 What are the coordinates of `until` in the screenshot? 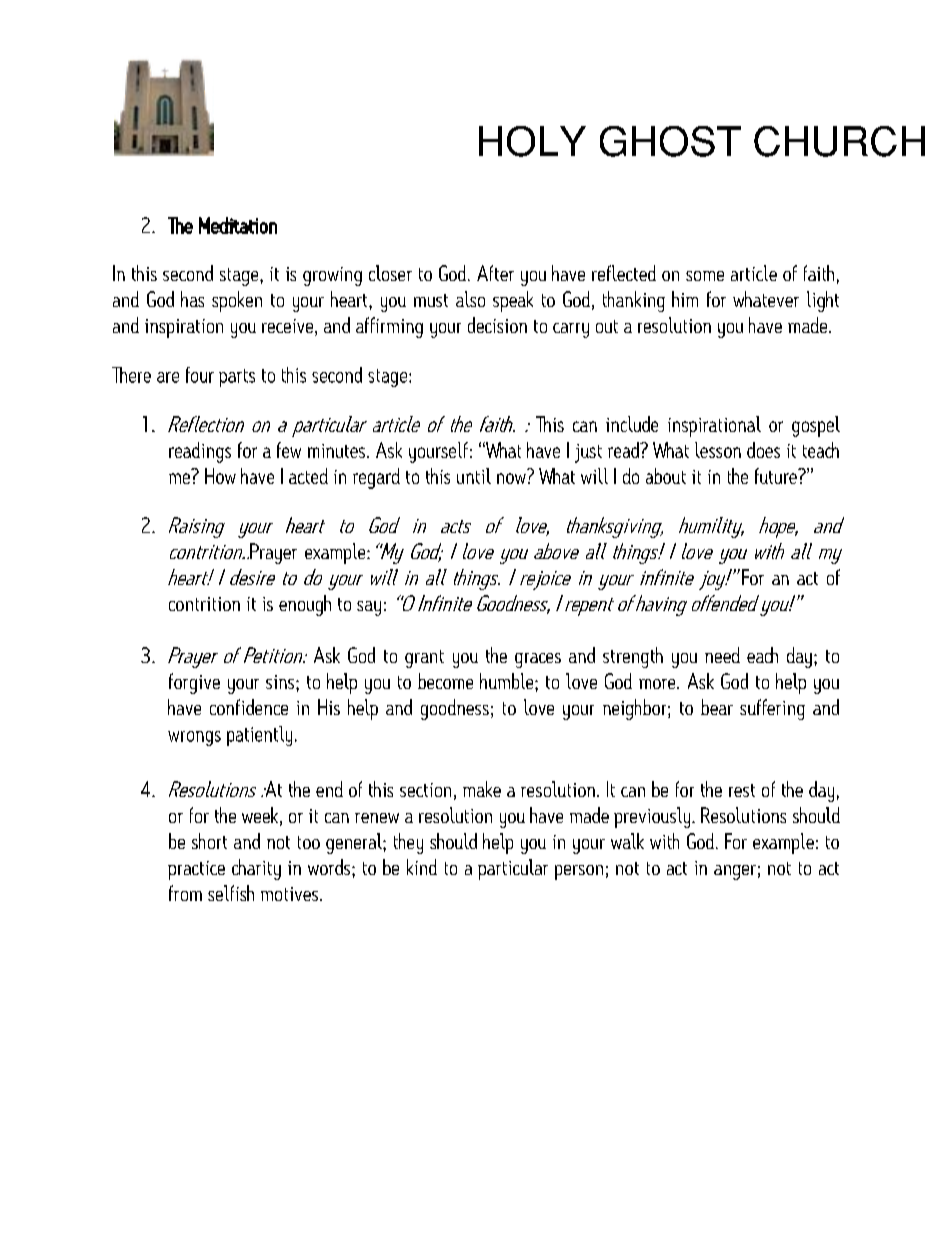 It's located at (474, 476).
